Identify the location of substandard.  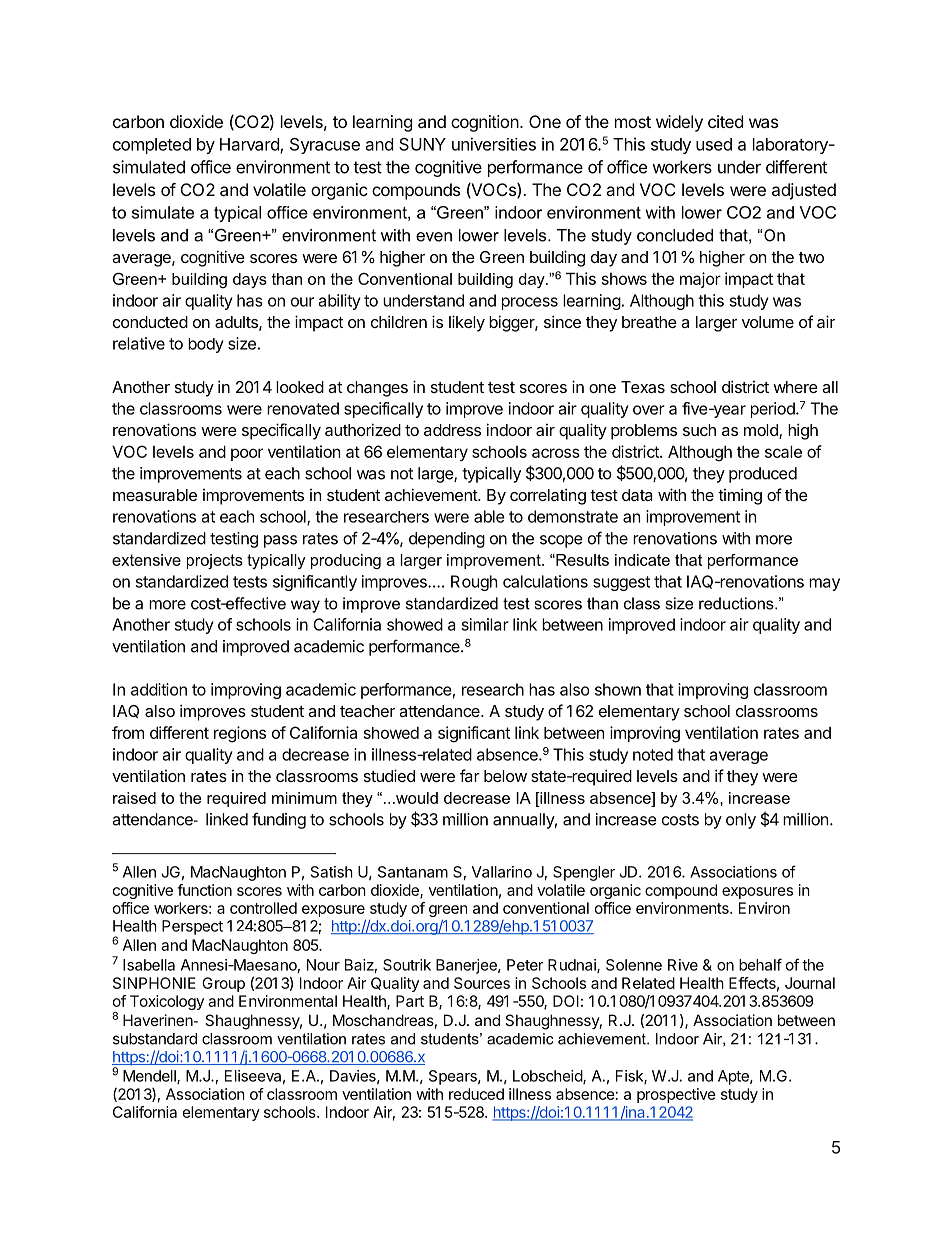
(155, 1039).
